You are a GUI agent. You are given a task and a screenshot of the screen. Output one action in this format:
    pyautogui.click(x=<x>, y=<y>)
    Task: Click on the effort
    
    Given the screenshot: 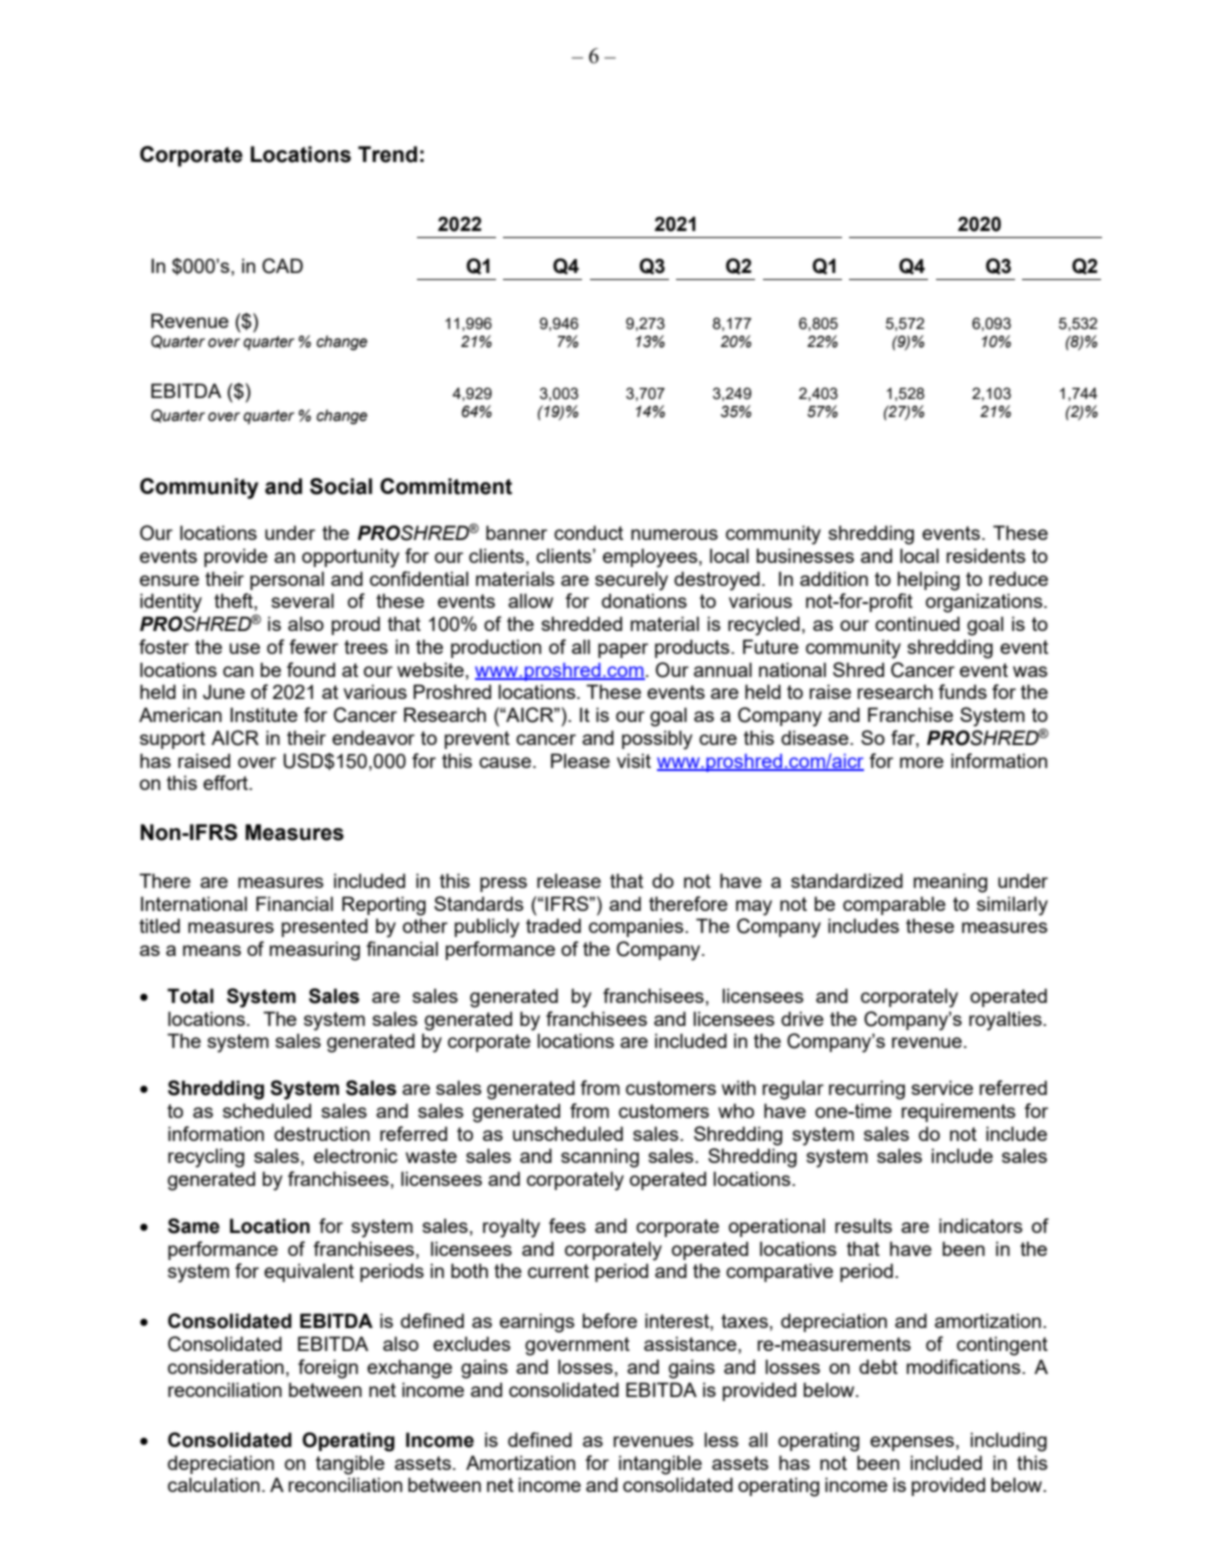 What is the action you would take?
    pyautogui.click(x=226, y=782)
